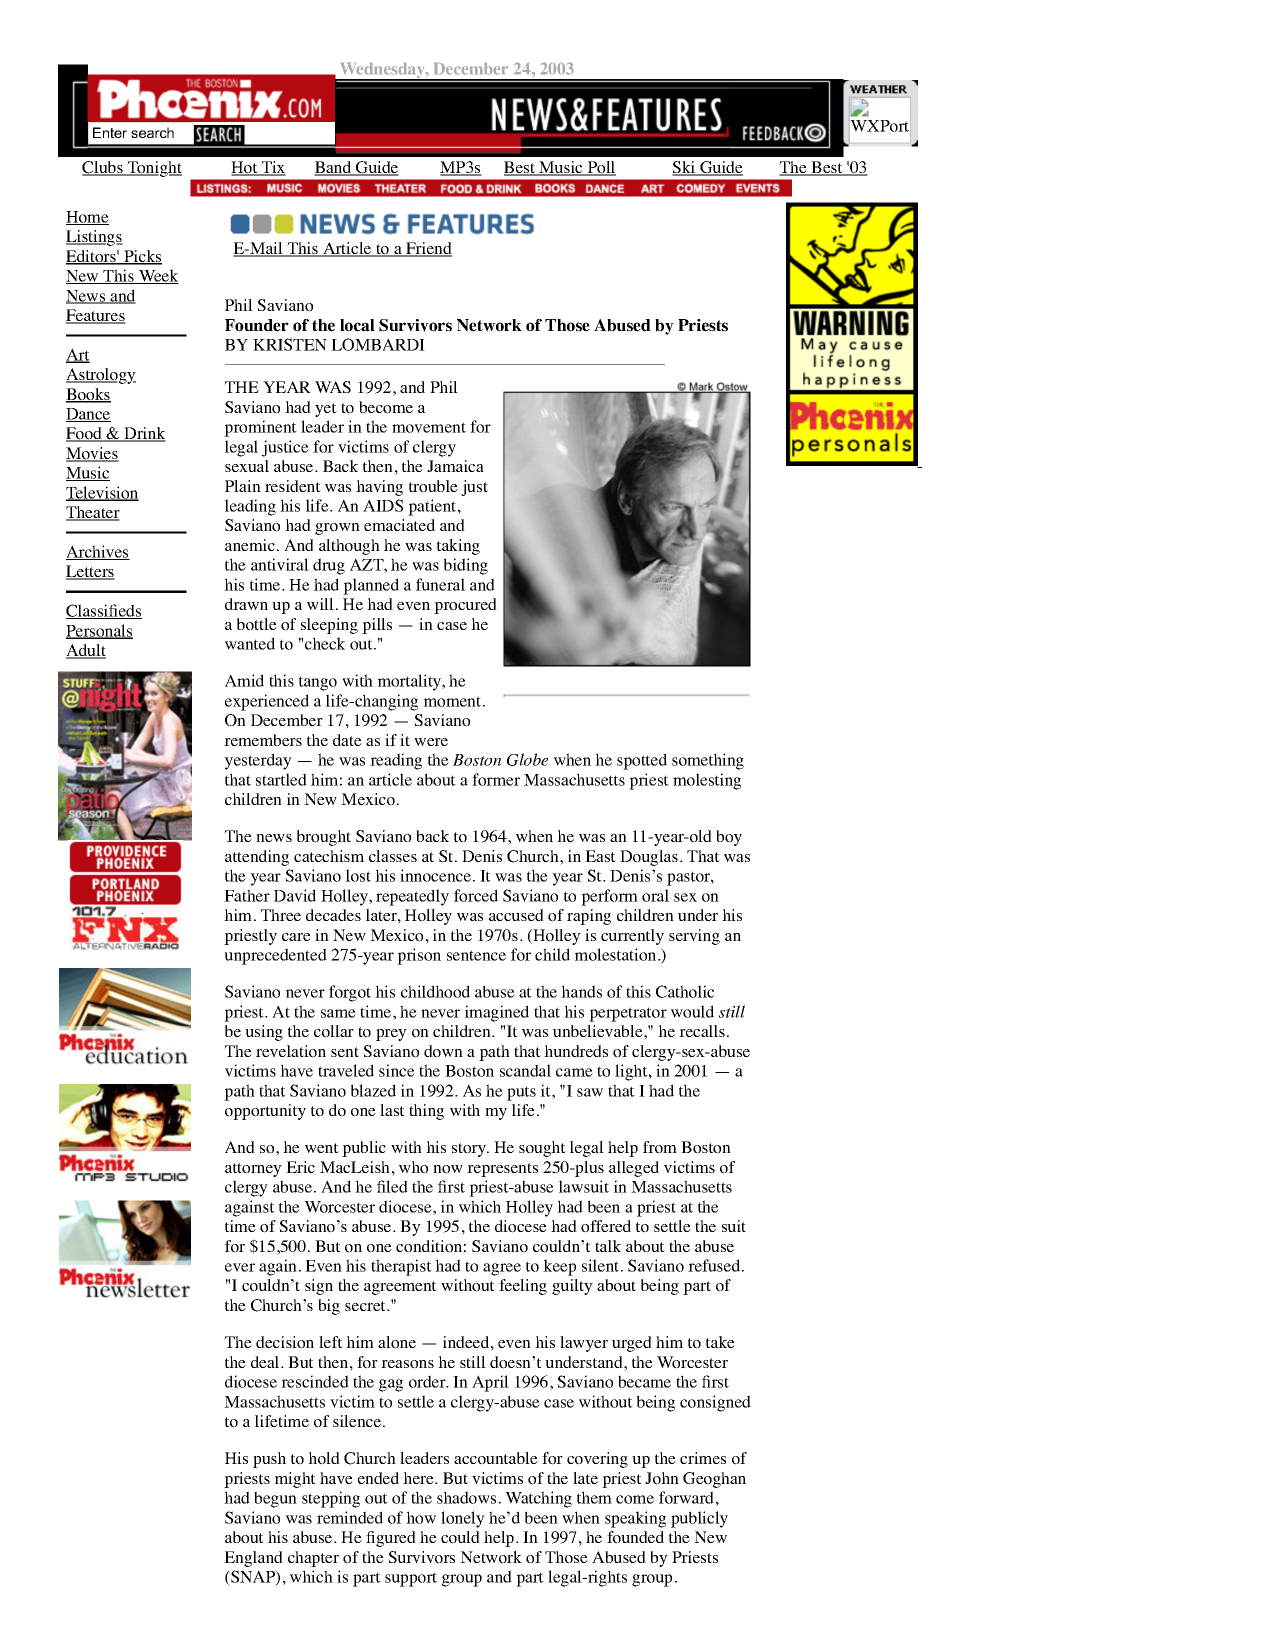 This image has height=1652, width=1276. I want to click on England, so click(253, 1559).
